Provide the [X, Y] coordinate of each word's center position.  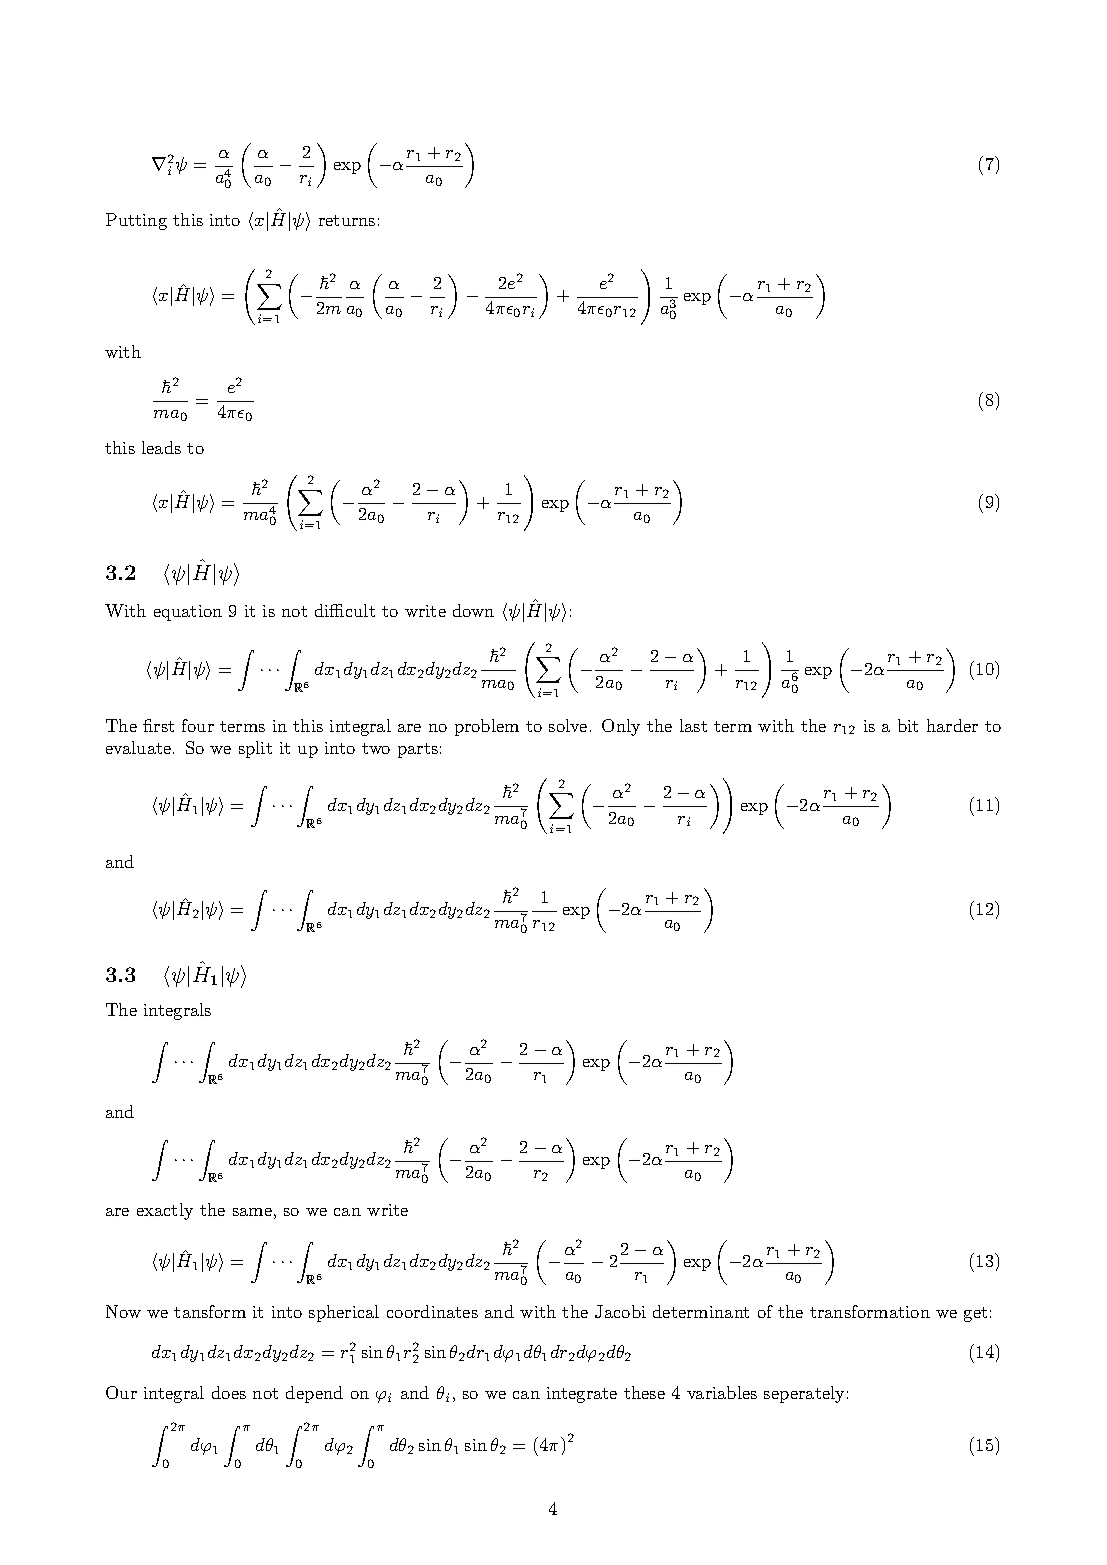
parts [418, 750]
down [473, 610]
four [198, 725]
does [229, 1392]
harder [952, 725]
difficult [345, 610]
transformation [870, 1311]
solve [568, 725]
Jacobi [620, 1311]
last [693, 725]
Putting [136, 221]
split [255, 749]
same [252, 1212]
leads [161, 447]
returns [347, 220]
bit [908, 725]
